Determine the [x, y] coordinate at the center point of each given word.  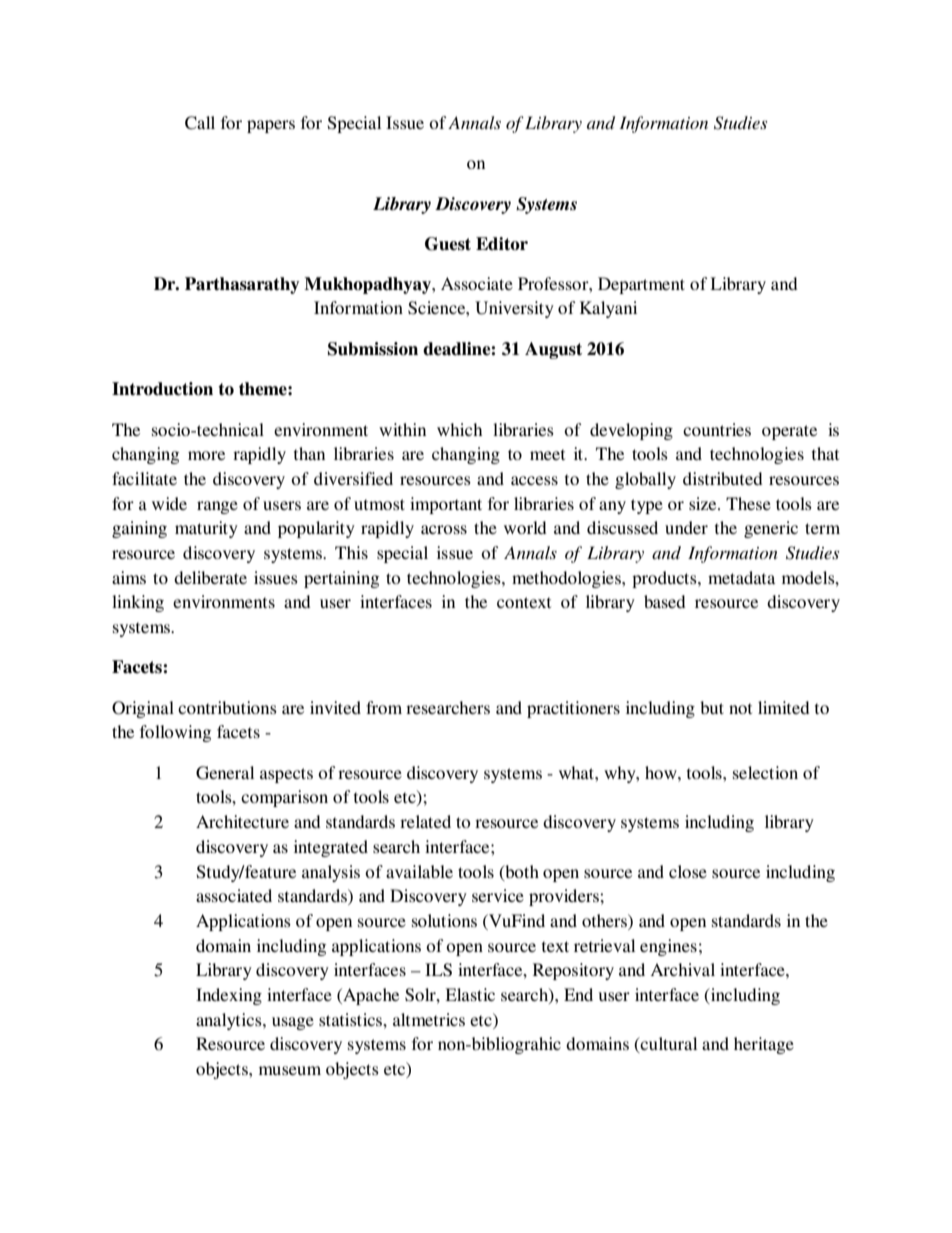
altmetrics [429, 1019]
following [175, 733]
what [577, 772]
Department [641, 285]
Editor [502, 244]
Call [200, 123]
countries [717, 429]
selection [765, 772]
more [206, 455]
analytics [230, 1021]
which [459, 429]
